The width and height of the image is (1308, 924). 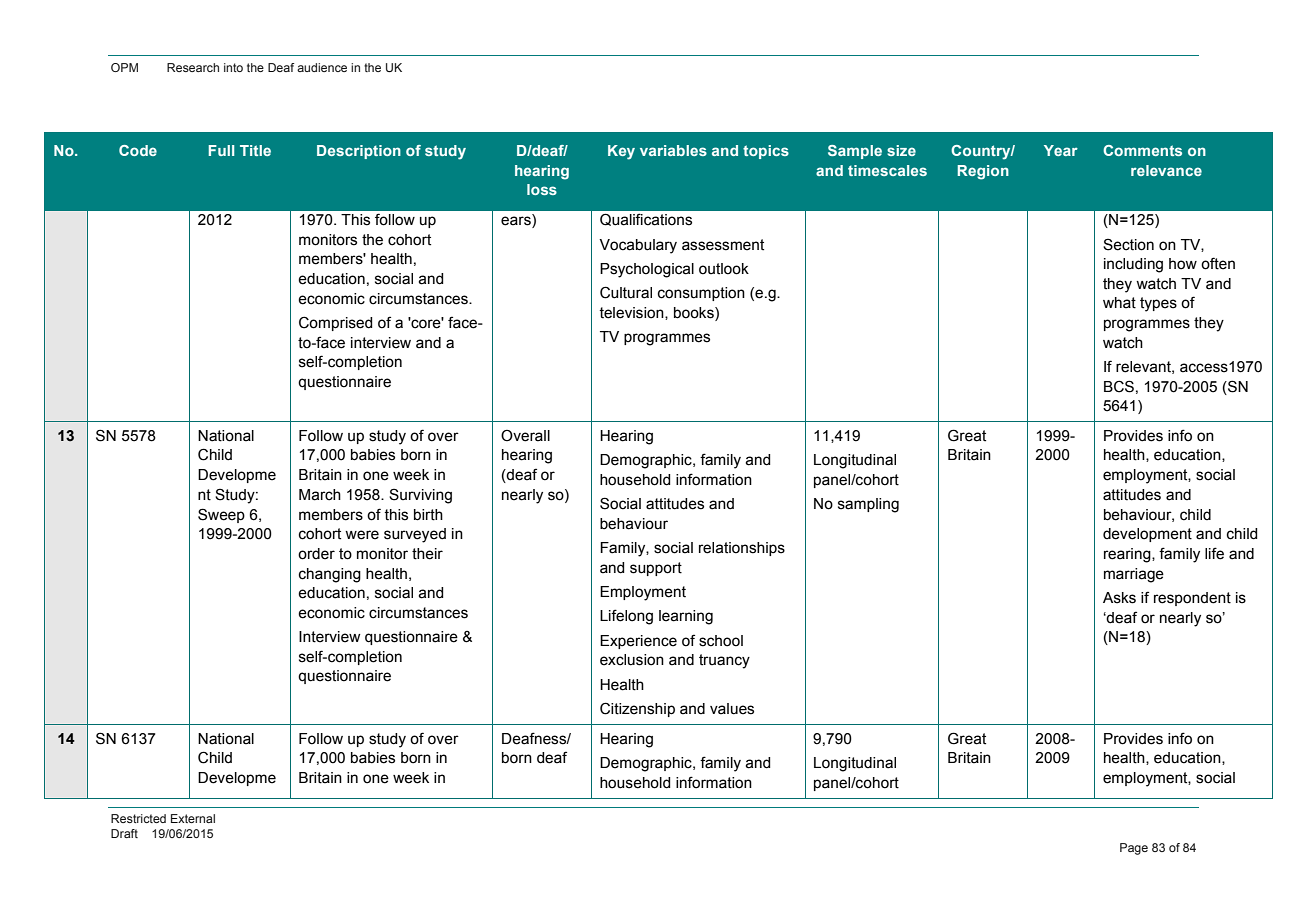 What do you see at coordinates (1119, 386) in the image?
I see `BCS` at bounding box center [1119, 386].
